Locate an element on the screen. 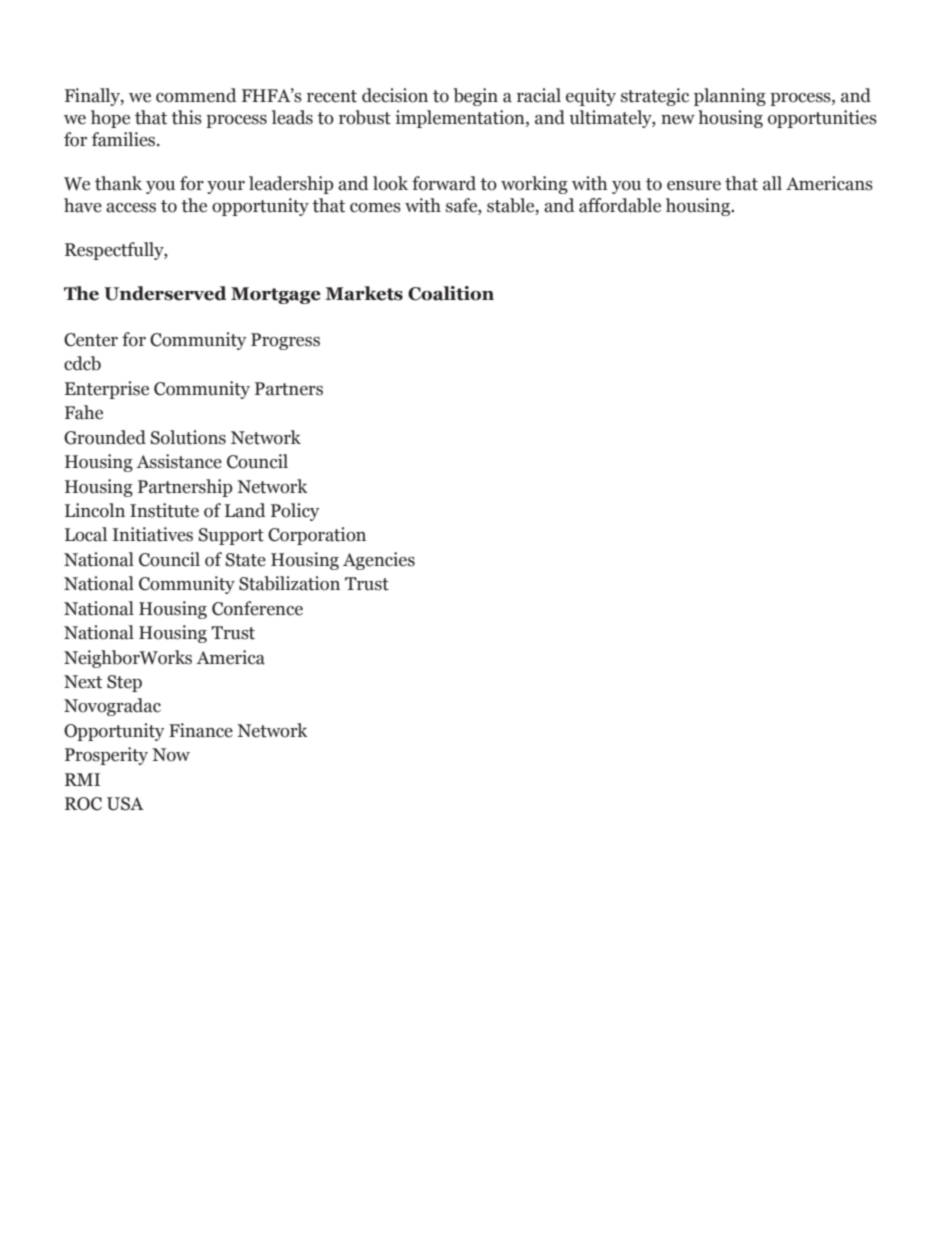 Image resolution: width=952 pixels, height=1233 pixels. Assistance is located at coordinates (179, 461).
